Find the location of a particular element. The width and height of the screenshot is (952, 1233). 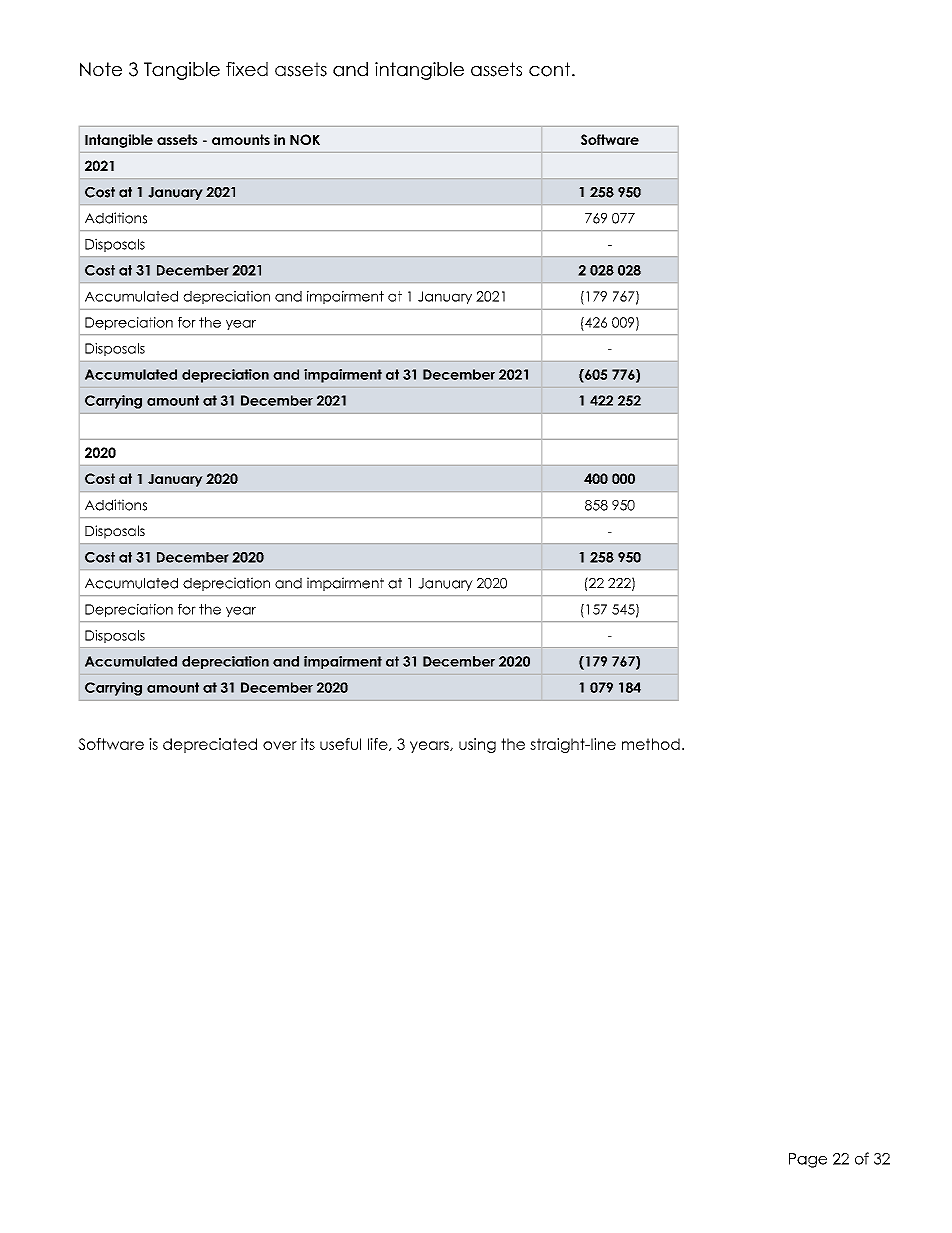

Page is located at coordinates (808, 1160).
